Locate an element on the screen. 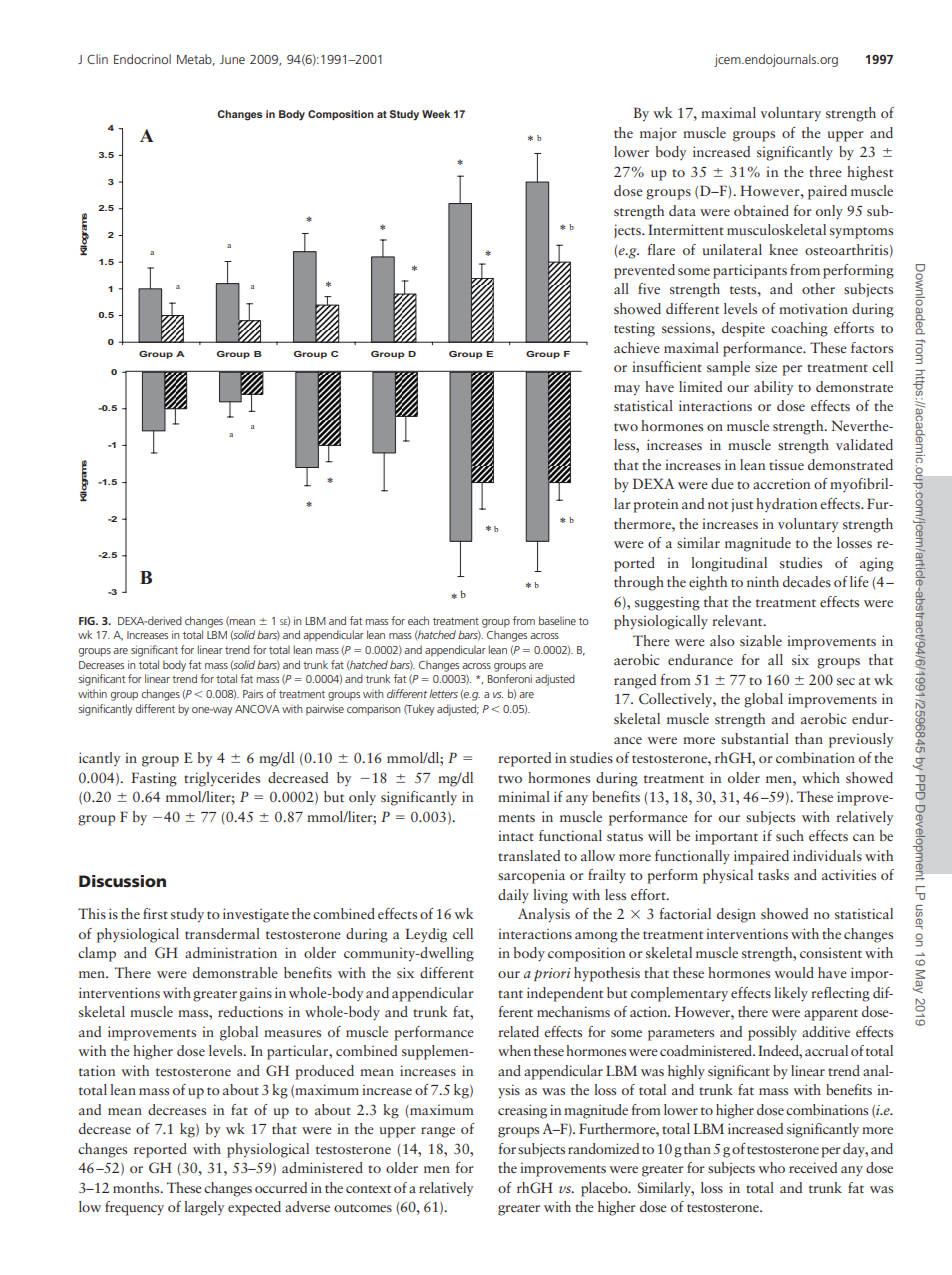 The height and width of the screenshot is (1275, 952). context is located at coordinates (368, 1189).
